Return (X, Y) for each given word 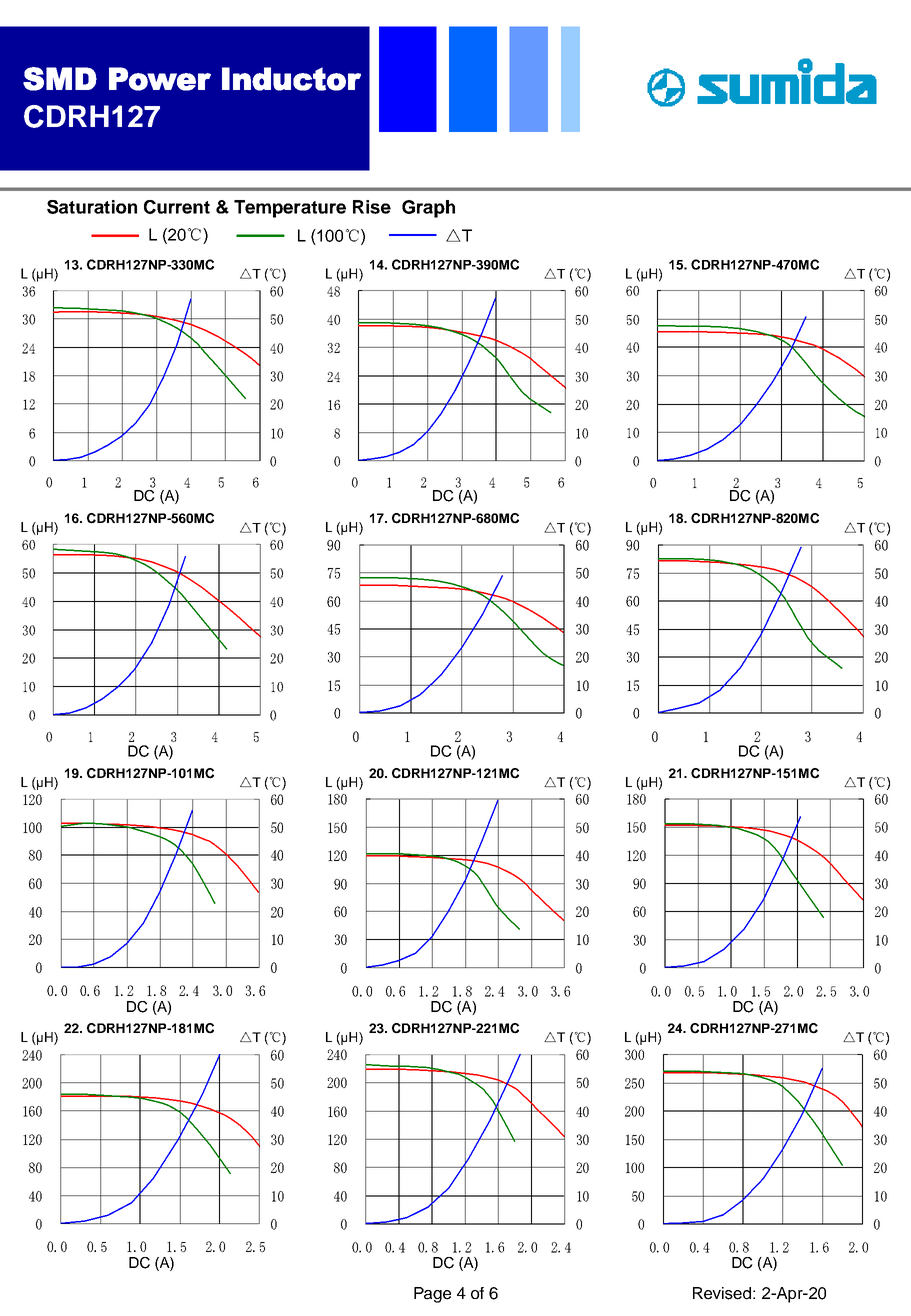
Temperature (290, 209)
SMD (60, 79)
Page (432, 1295)
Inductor (291, 79)
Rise (372, 207)
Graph (428, 209)
